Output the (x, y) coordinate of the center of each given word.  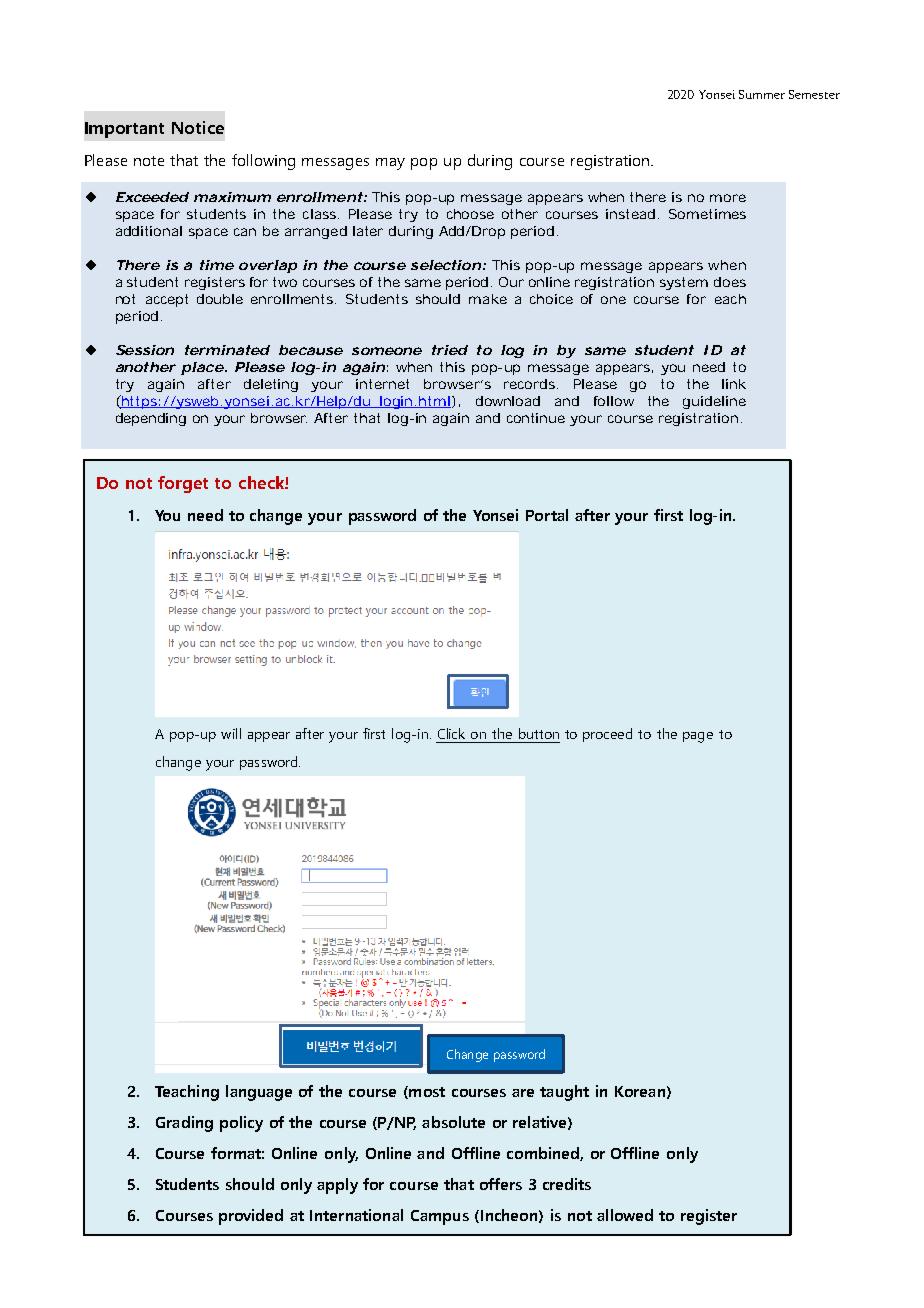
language (259, 1093)
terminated (227, 350)
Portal (547, 515)
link (734, 384)
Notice (198, 127)
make (488, 299)
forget (183, 484)
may (390, 164)
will (231, 733)
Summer (762, 94)
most (426, 1092)
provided (251, 1217)
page (698, 737)
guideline (714, 402)
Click (451, 733)
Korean (640, 1091)
